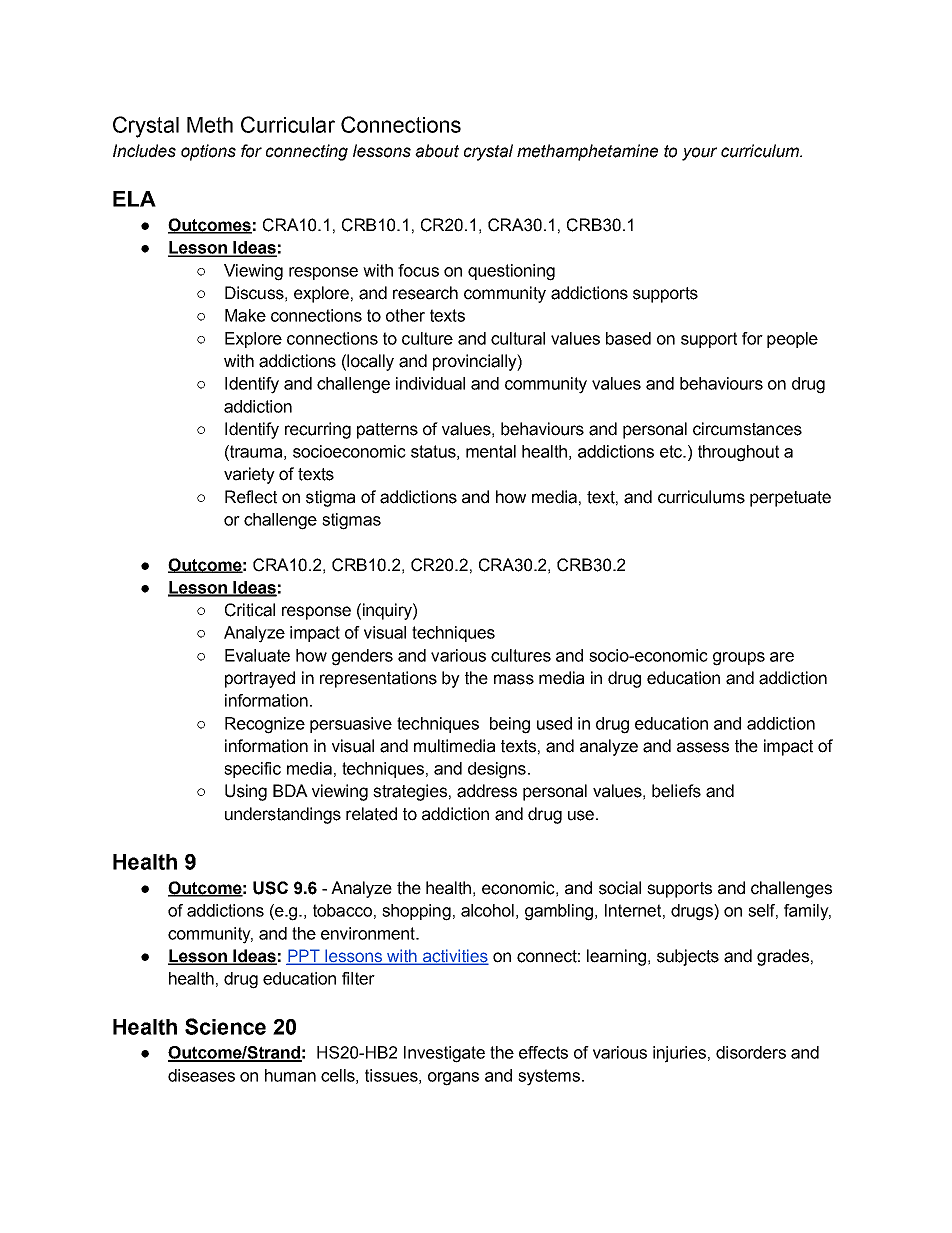  What do you see at coordinates (699, 154) in the screenshot?
I see `your` at bounding box center [699, 154].
